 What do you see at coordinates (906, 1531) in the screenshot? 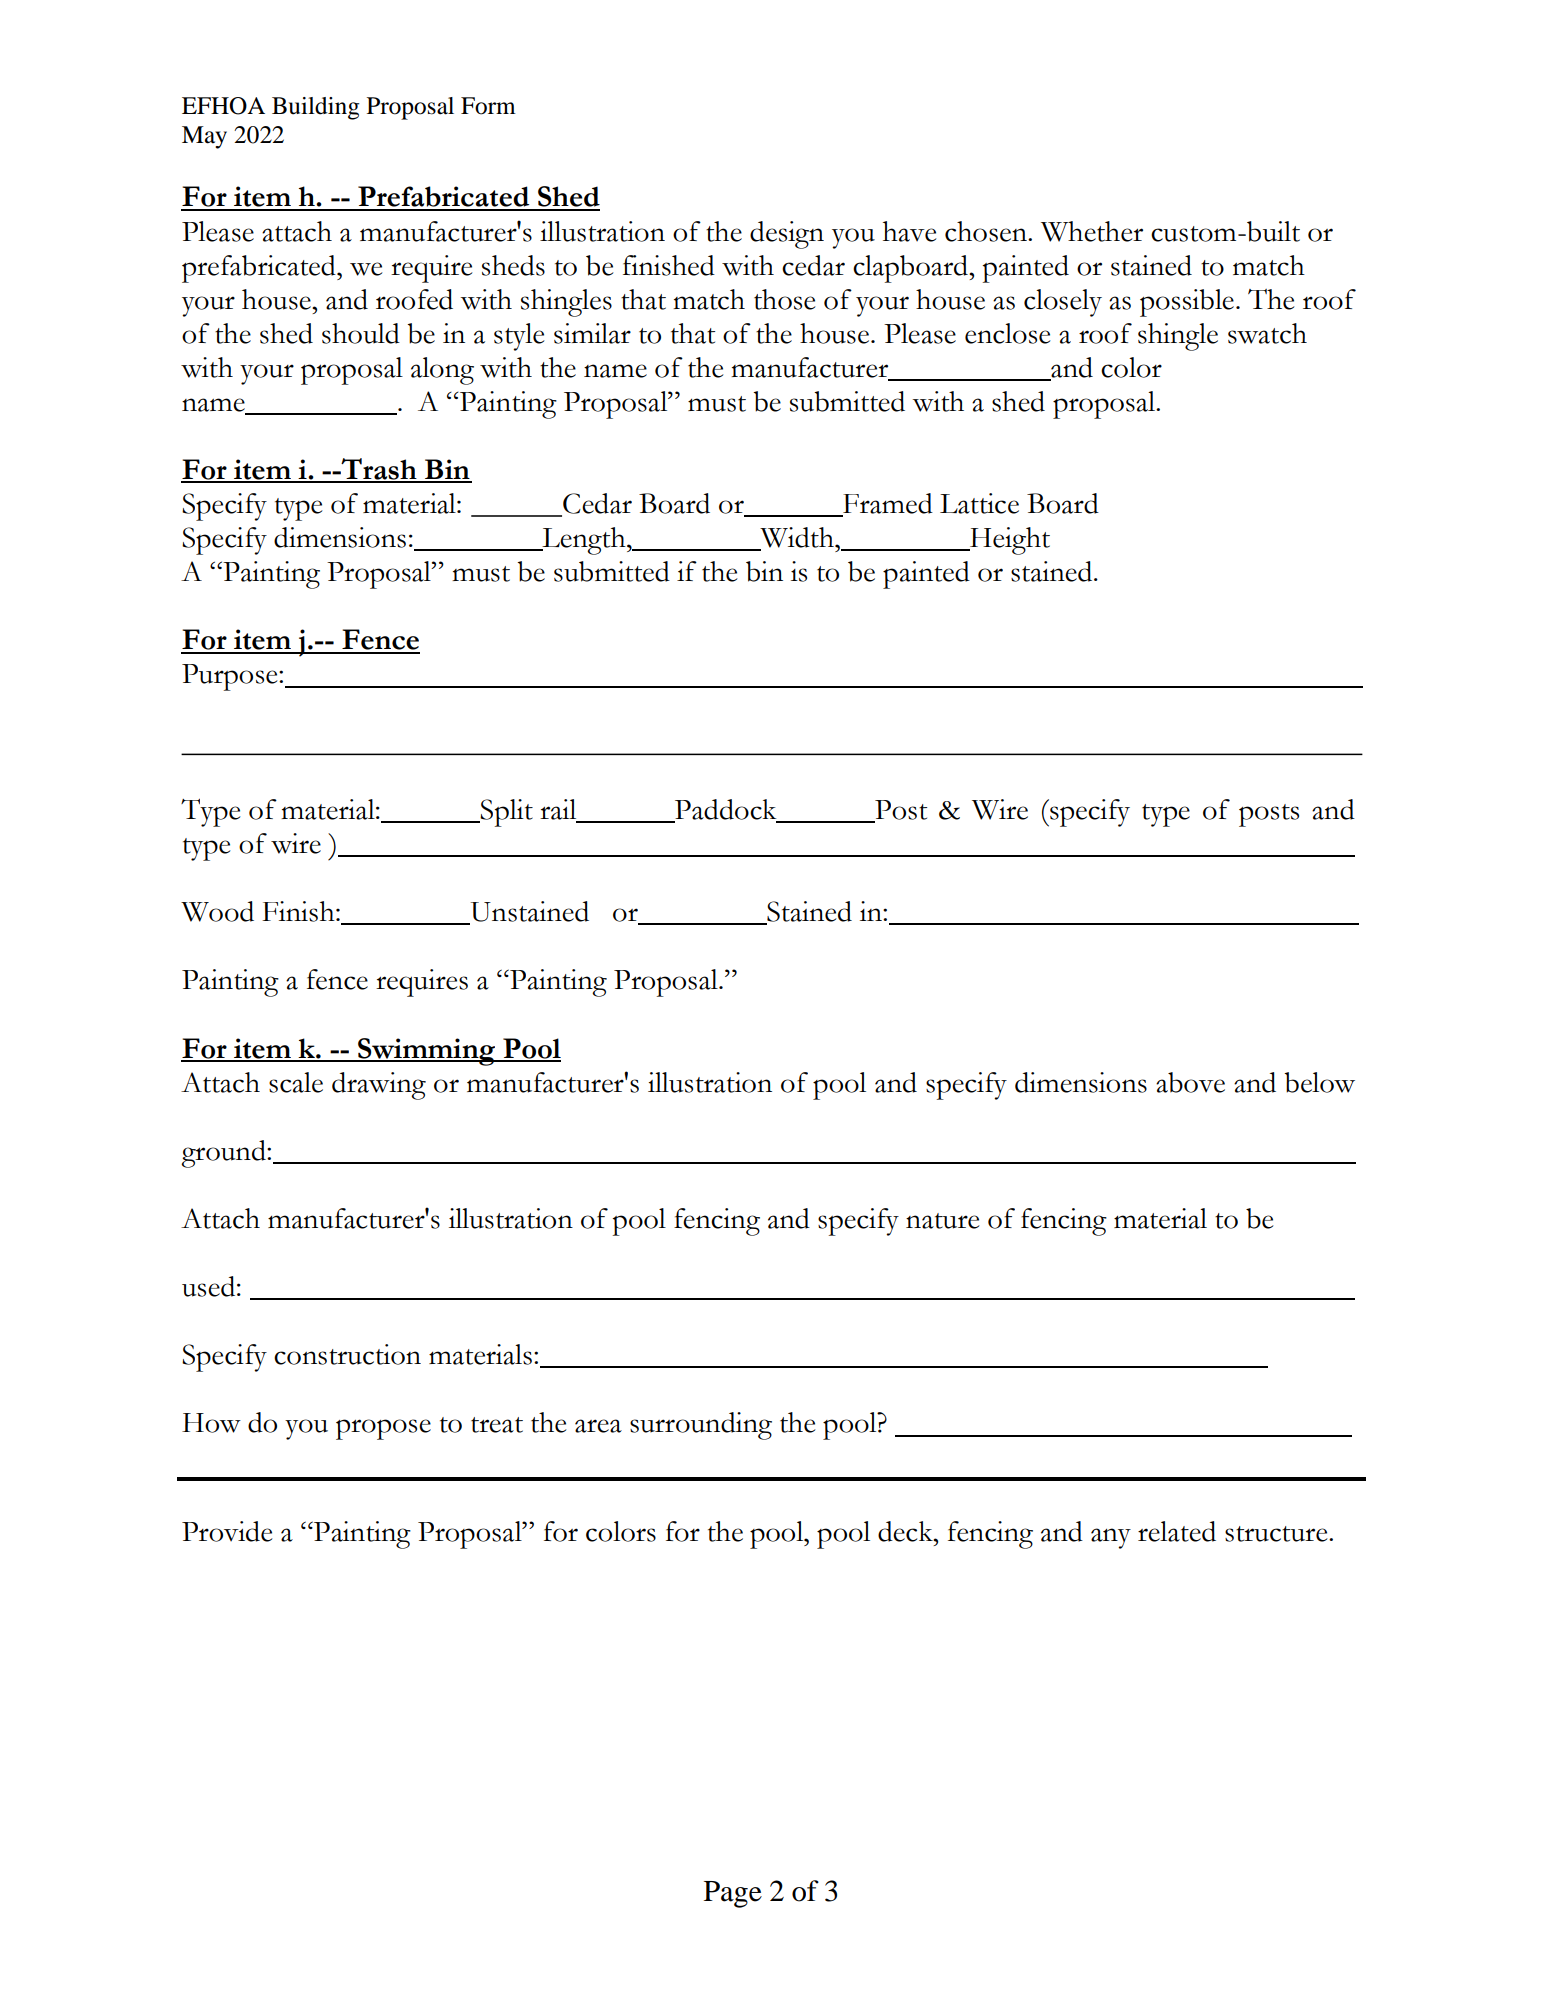
I see `deck` at bounding box center [906, 1531].
